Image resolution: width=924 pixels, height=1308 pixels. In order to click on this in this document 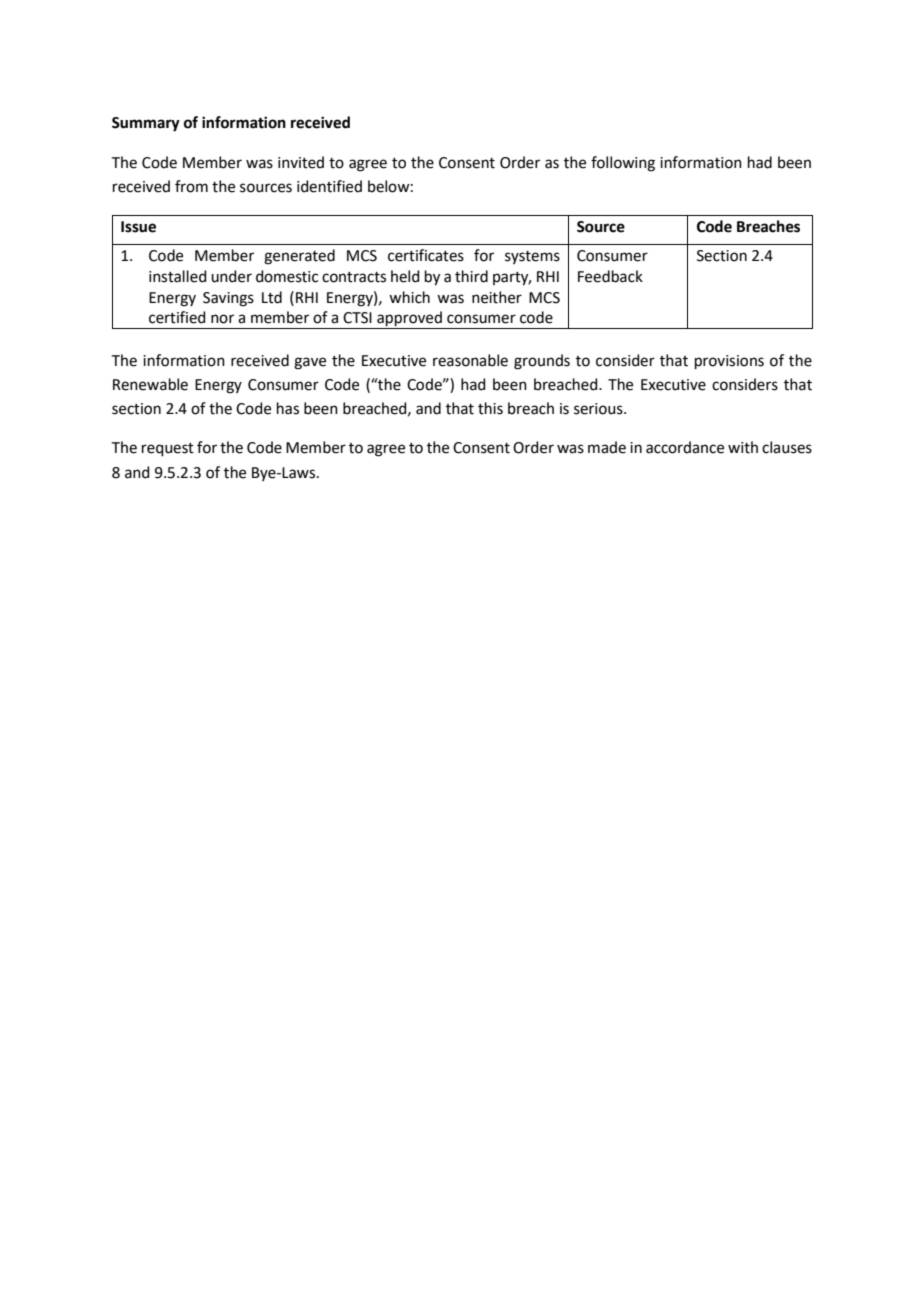, I will do `click(490, 408)`.
